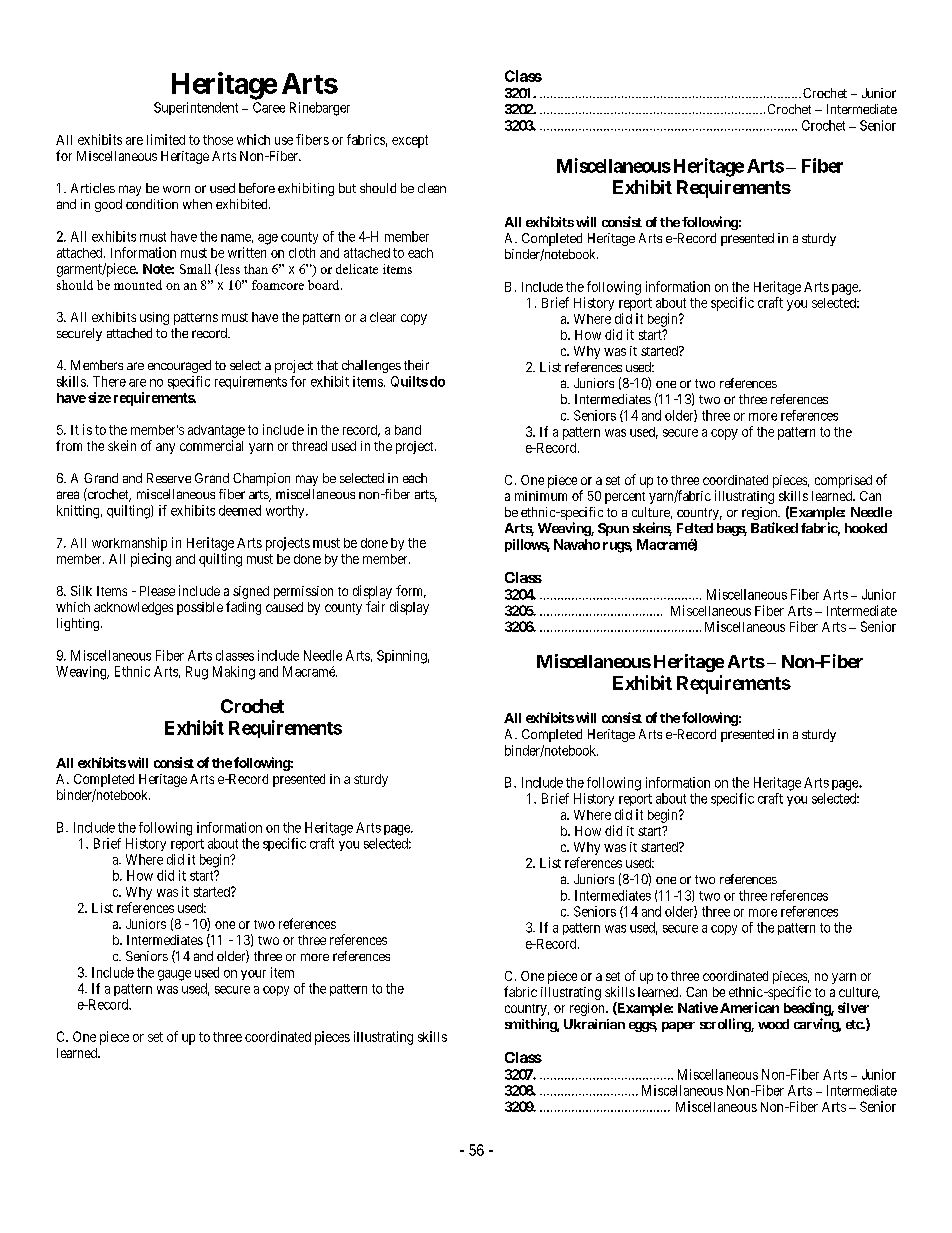 The width and height of the screenshot is (952, 1233). I want to click on limited, so click(166, 139).
